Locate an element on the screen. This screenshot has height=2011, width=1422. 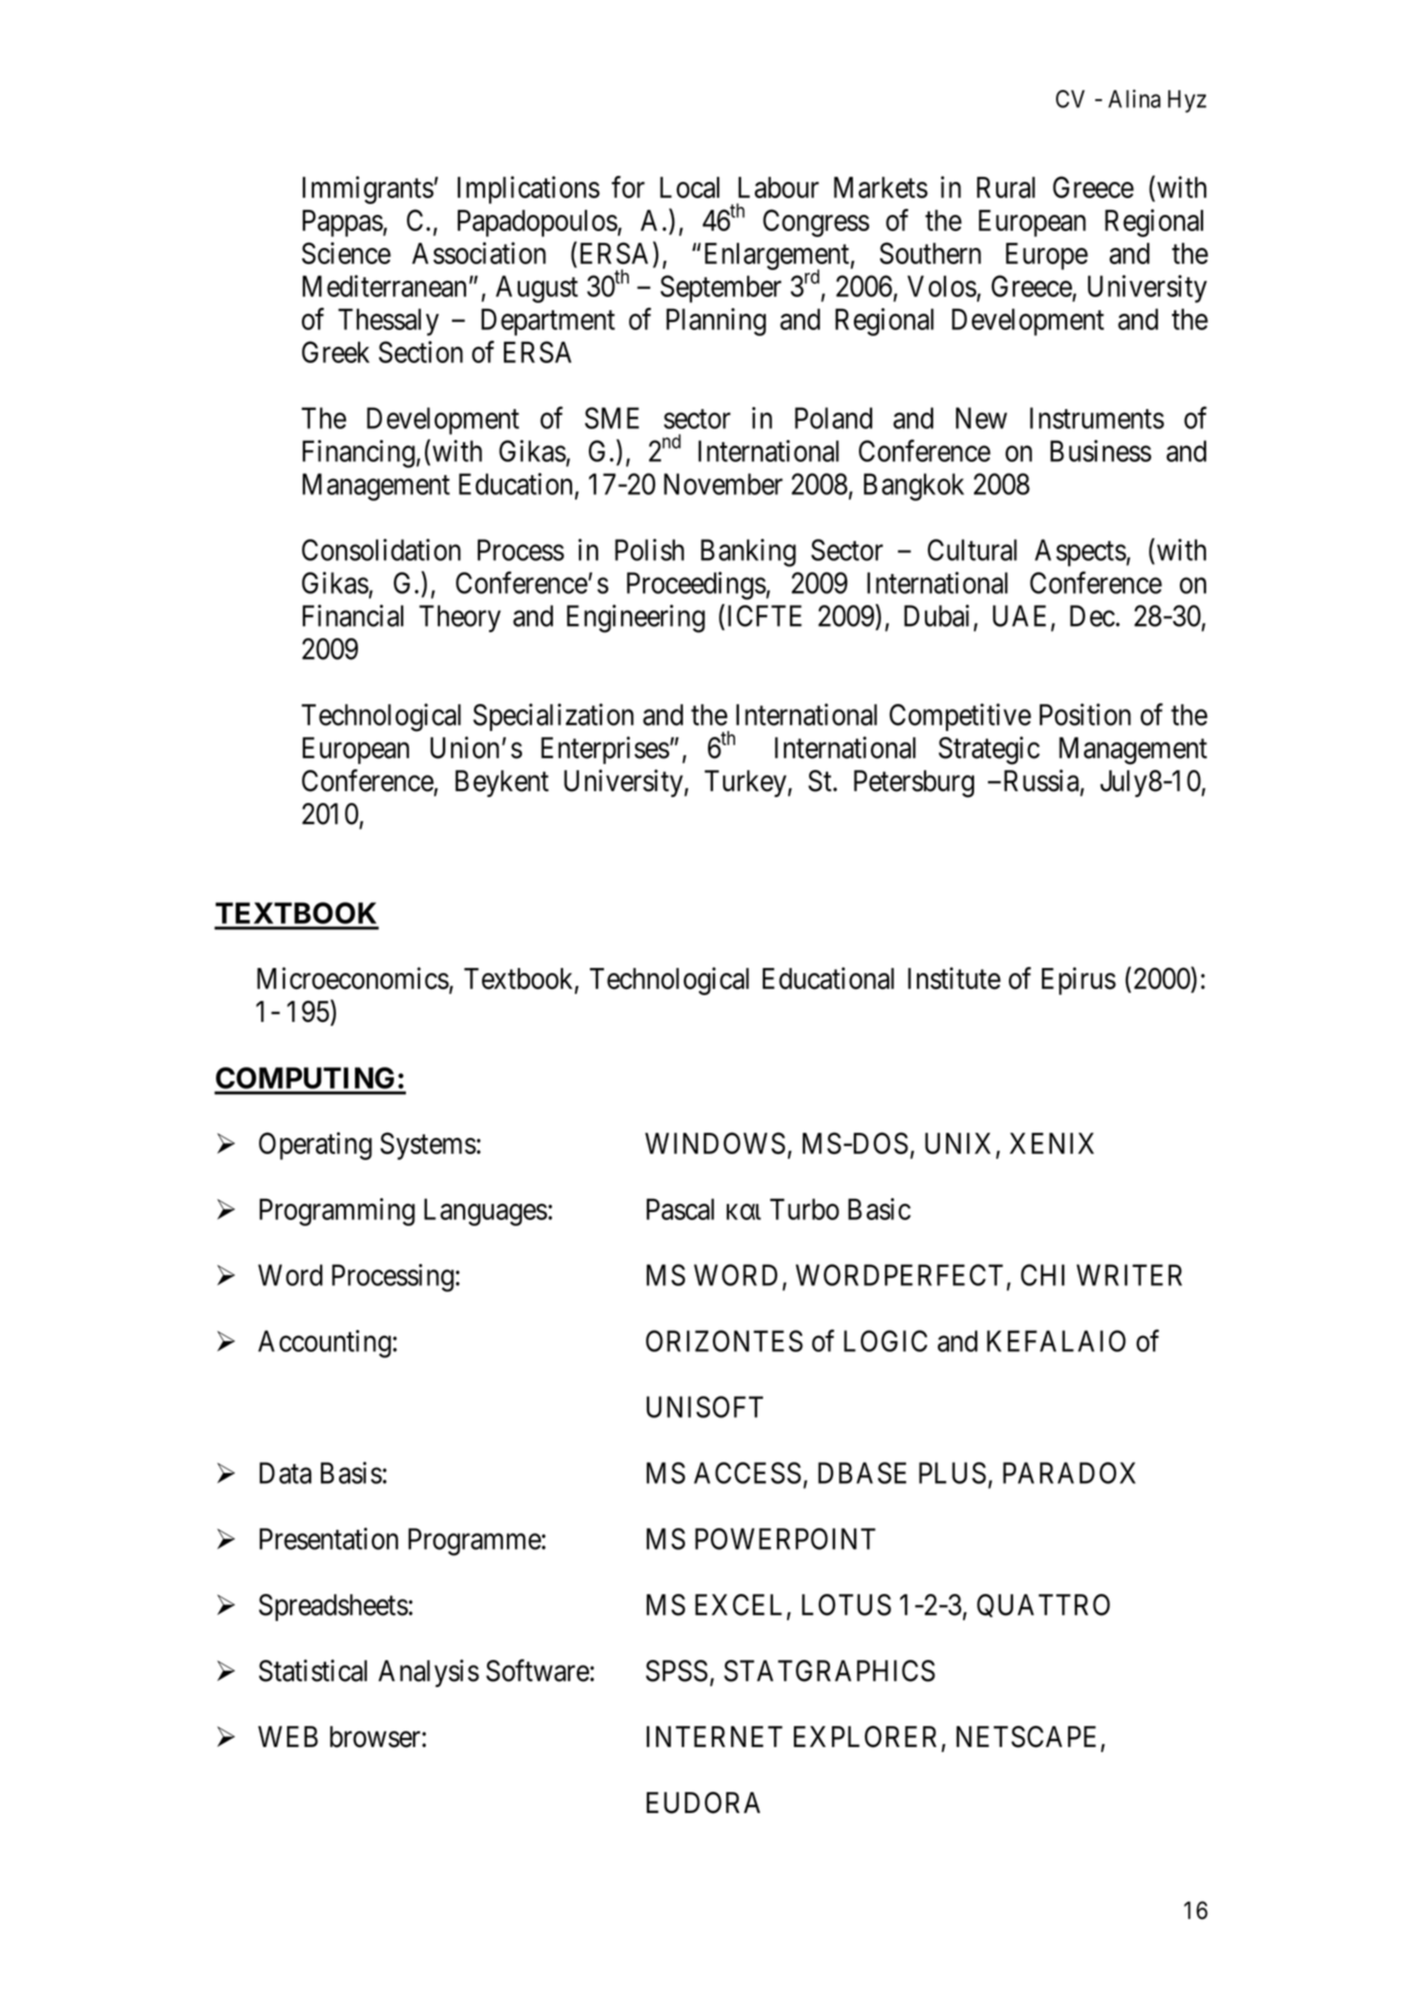
Rural is located at coordinates (1006, 187).
